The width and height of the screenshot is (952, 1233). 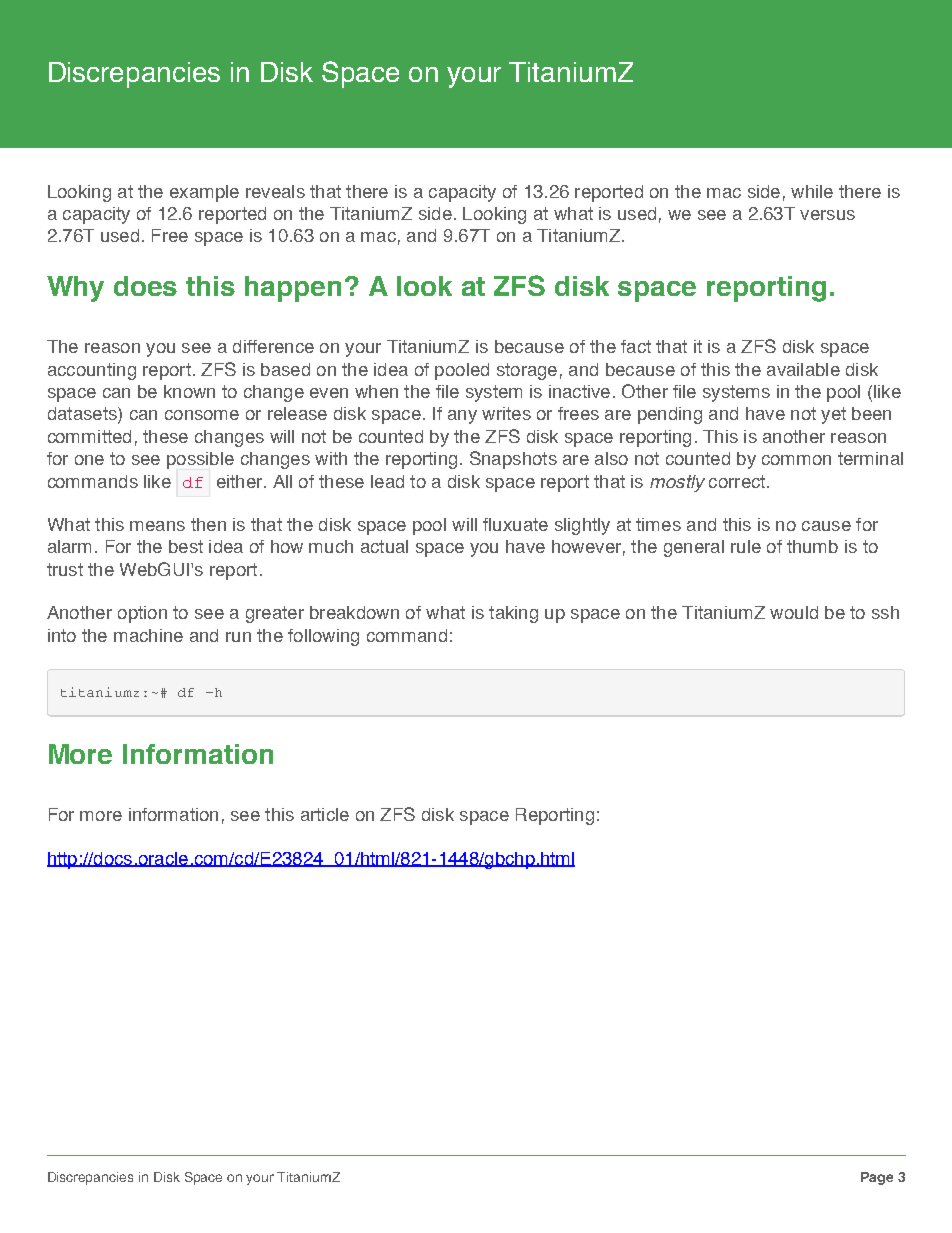 I want to click on machine, so click(x=148, y=635).
